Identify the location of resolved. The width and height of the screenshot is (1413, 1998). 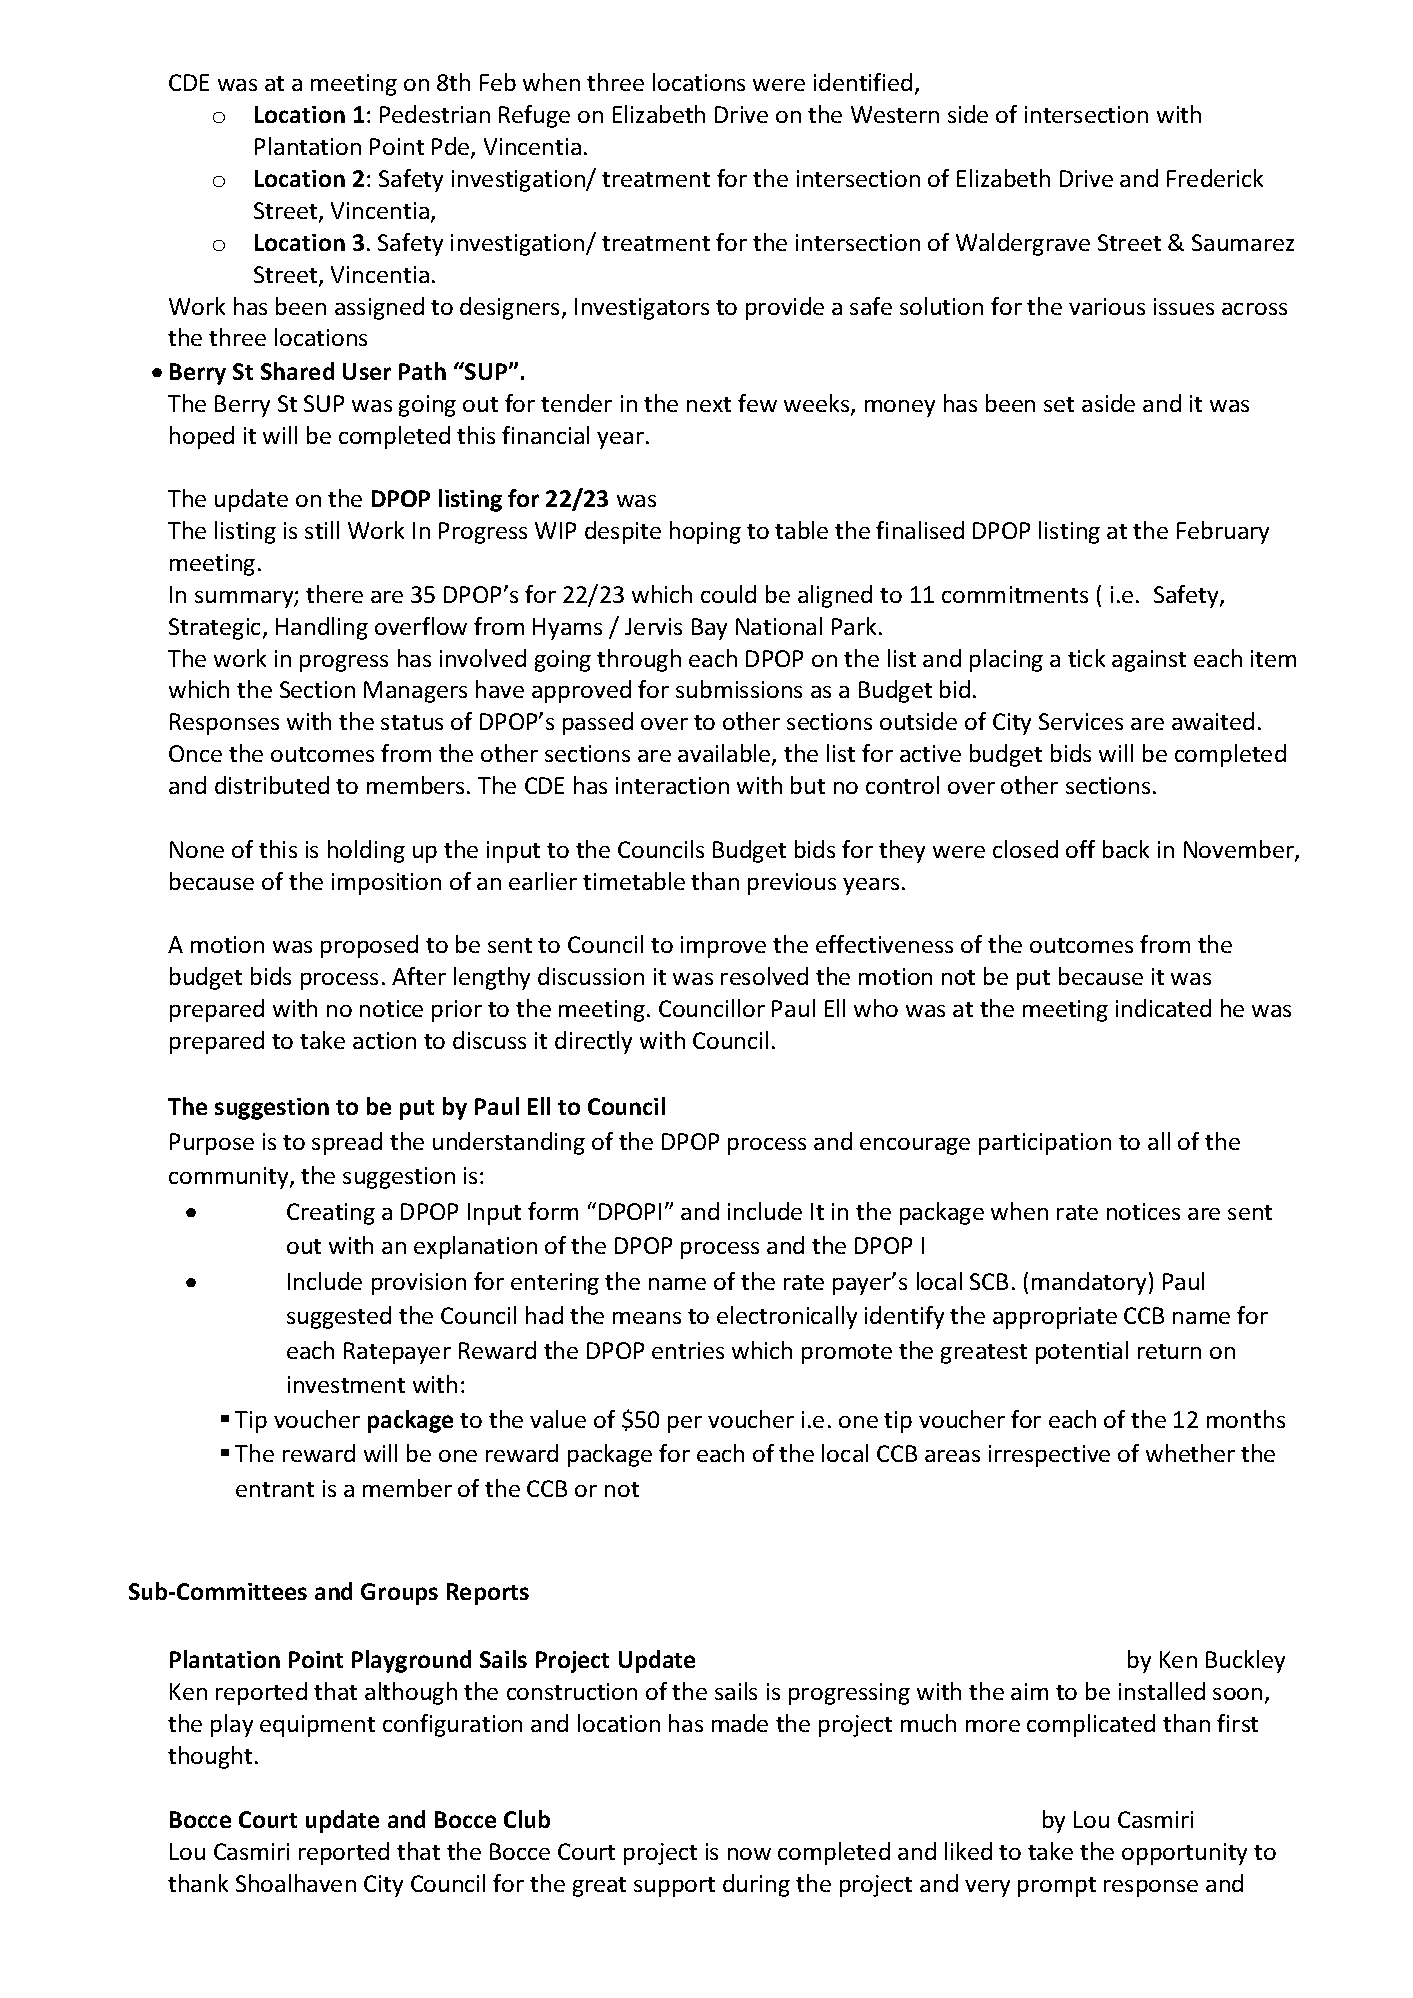
(764, 976).
